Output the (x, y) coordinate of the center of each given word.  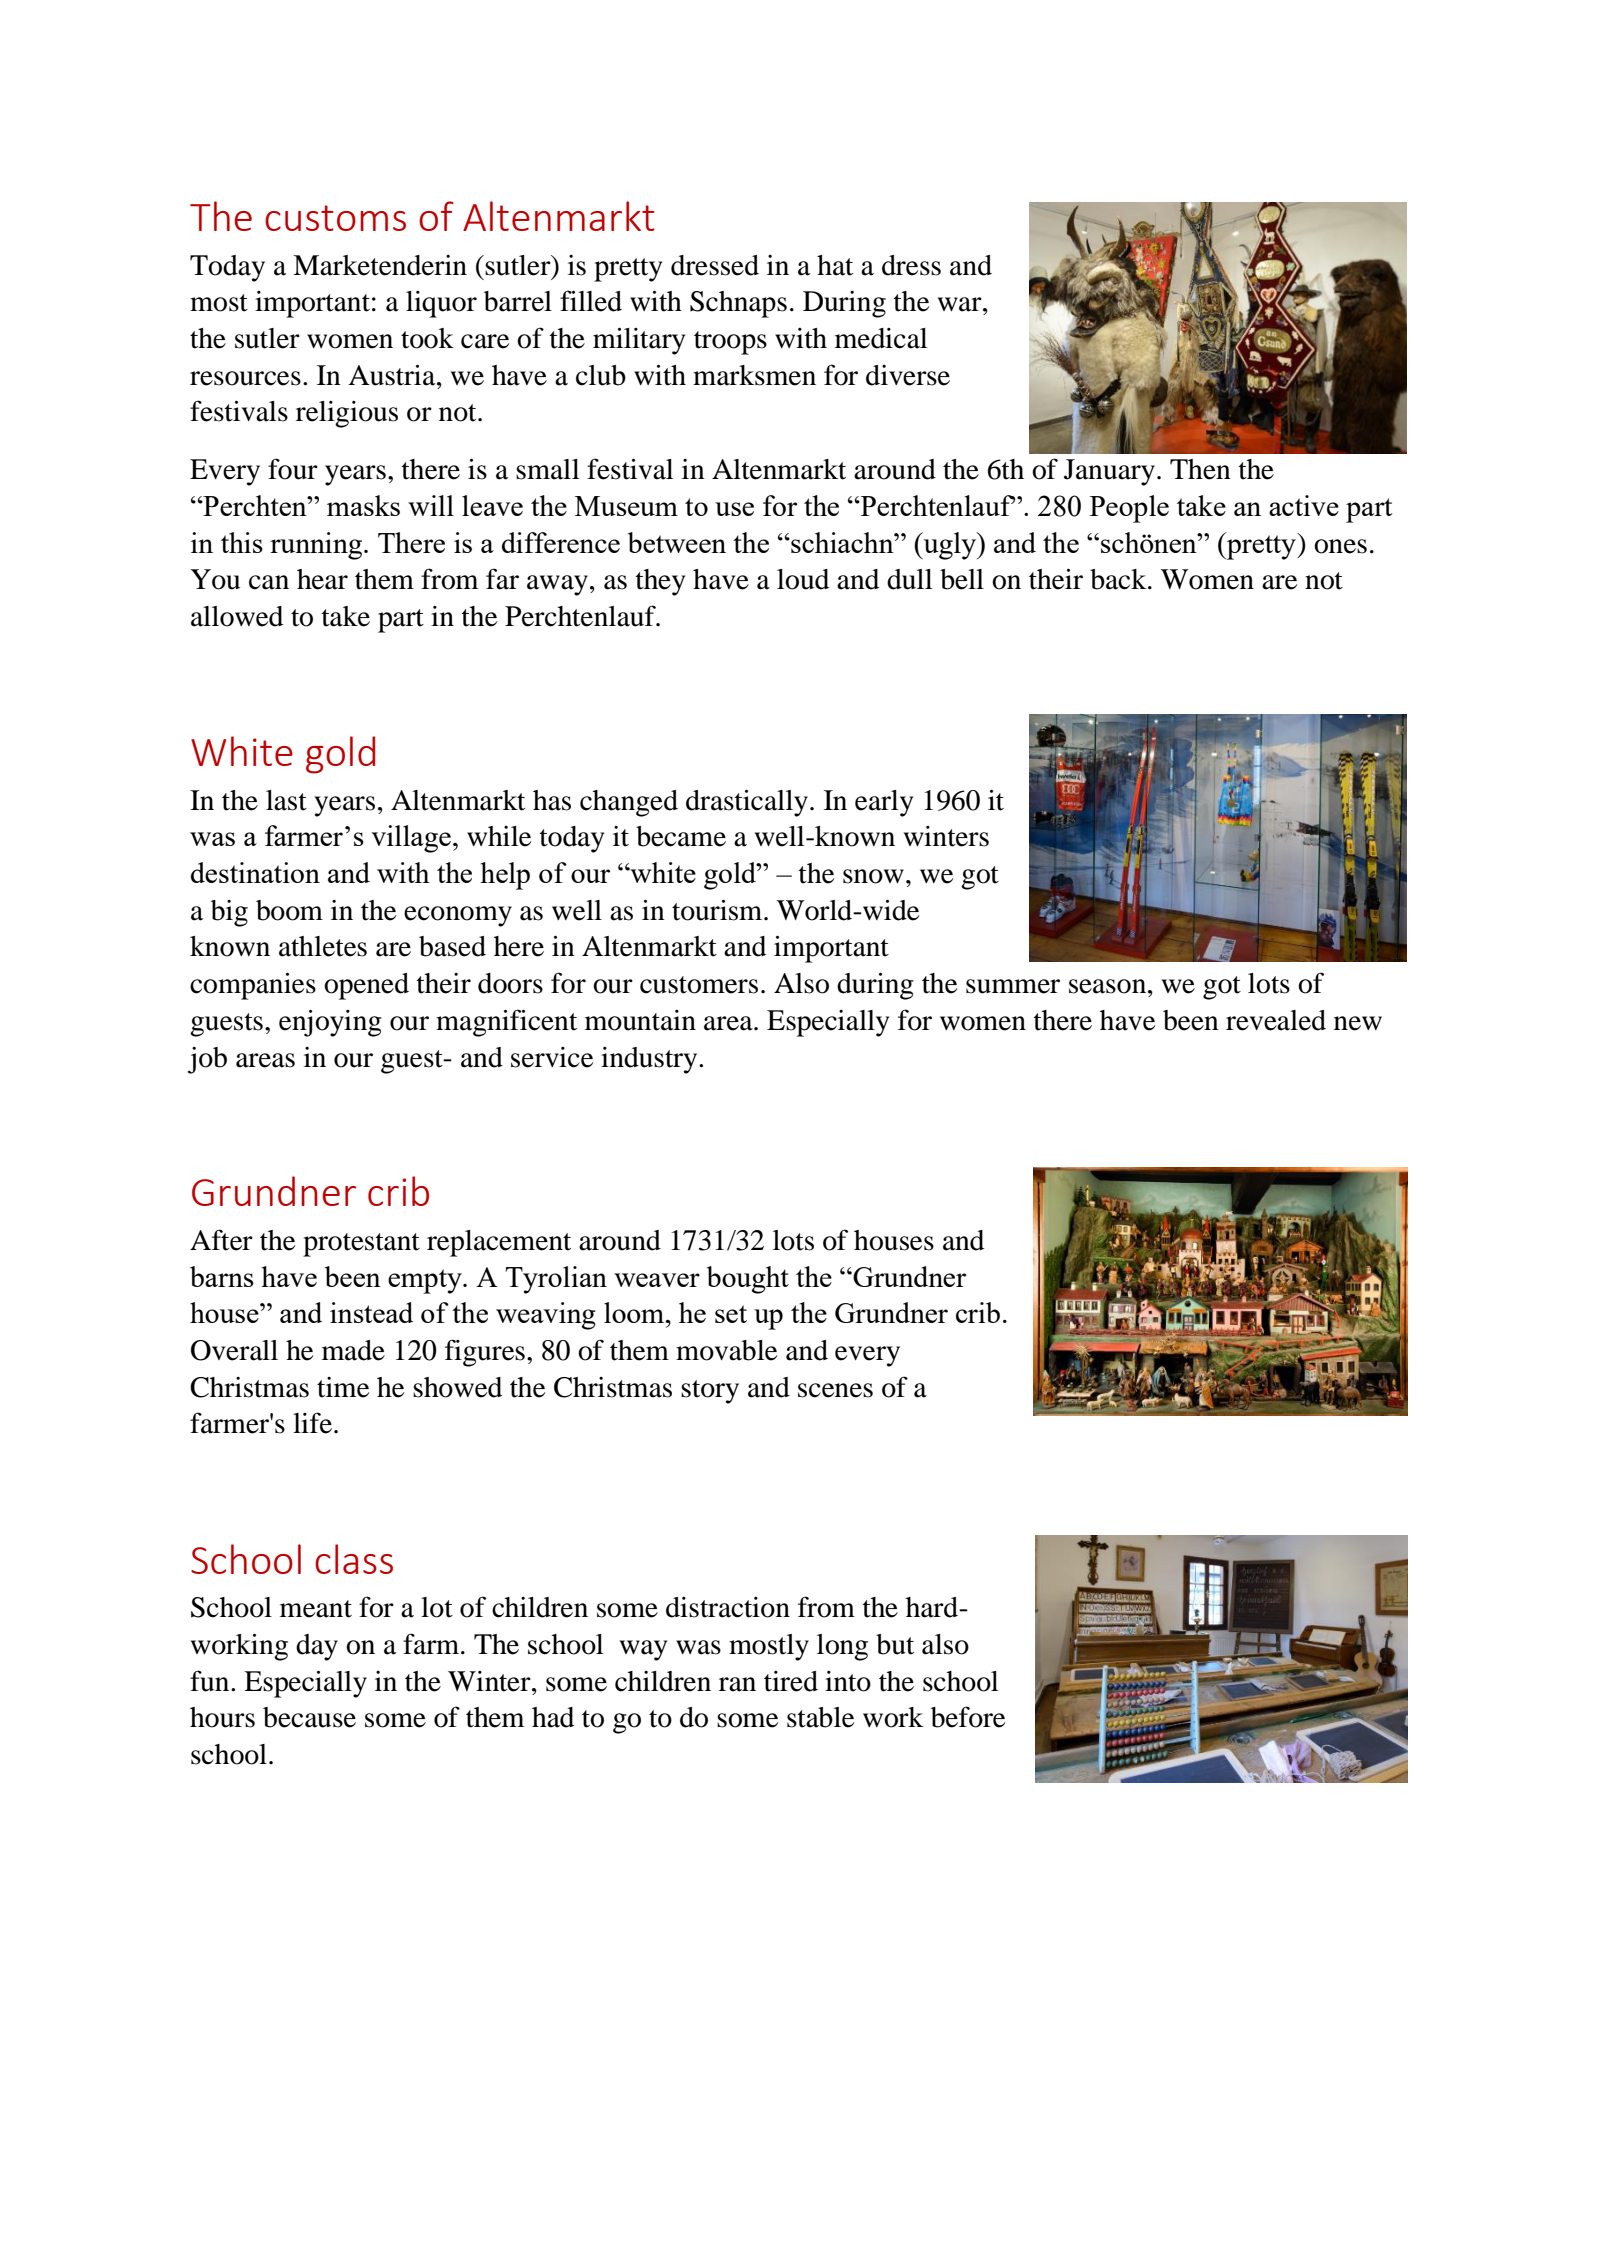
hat (835, 265)
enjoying (330, 1023)
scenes (835, 1390)
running (317, 546)
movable (726, 1350)
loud (803, 579)
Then (1200, 469)
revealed (1276, 1020)
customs (335, 218)
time (343, 1387)
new (1358, 1023)
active (1304, 505)
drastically (747, 803)
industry (650, 1060)
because (309, 1717)
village (411, 839)
